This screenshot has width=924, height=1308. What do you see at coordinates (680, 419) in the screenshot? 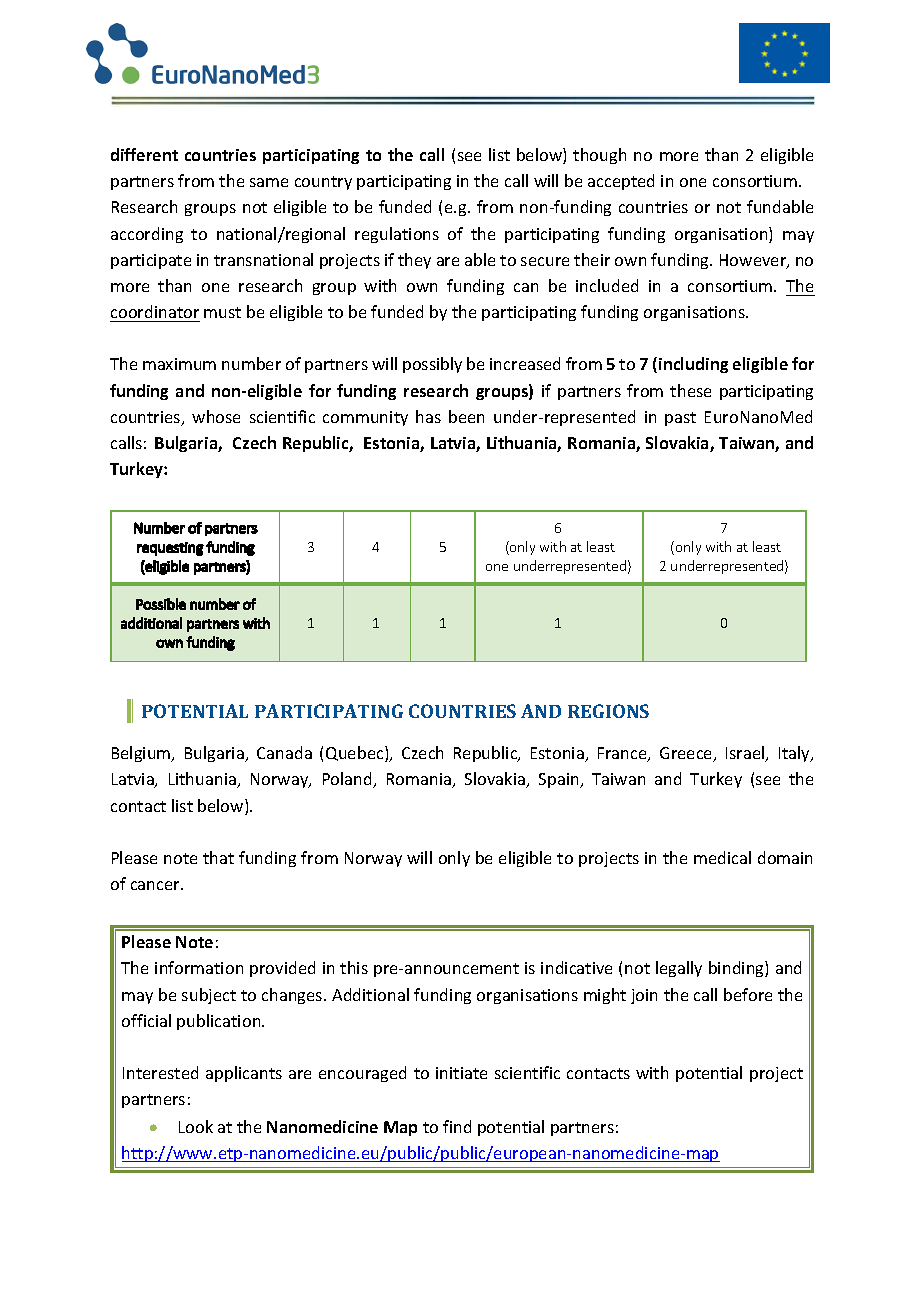
I see `past` at bounding box center [680, 419].
